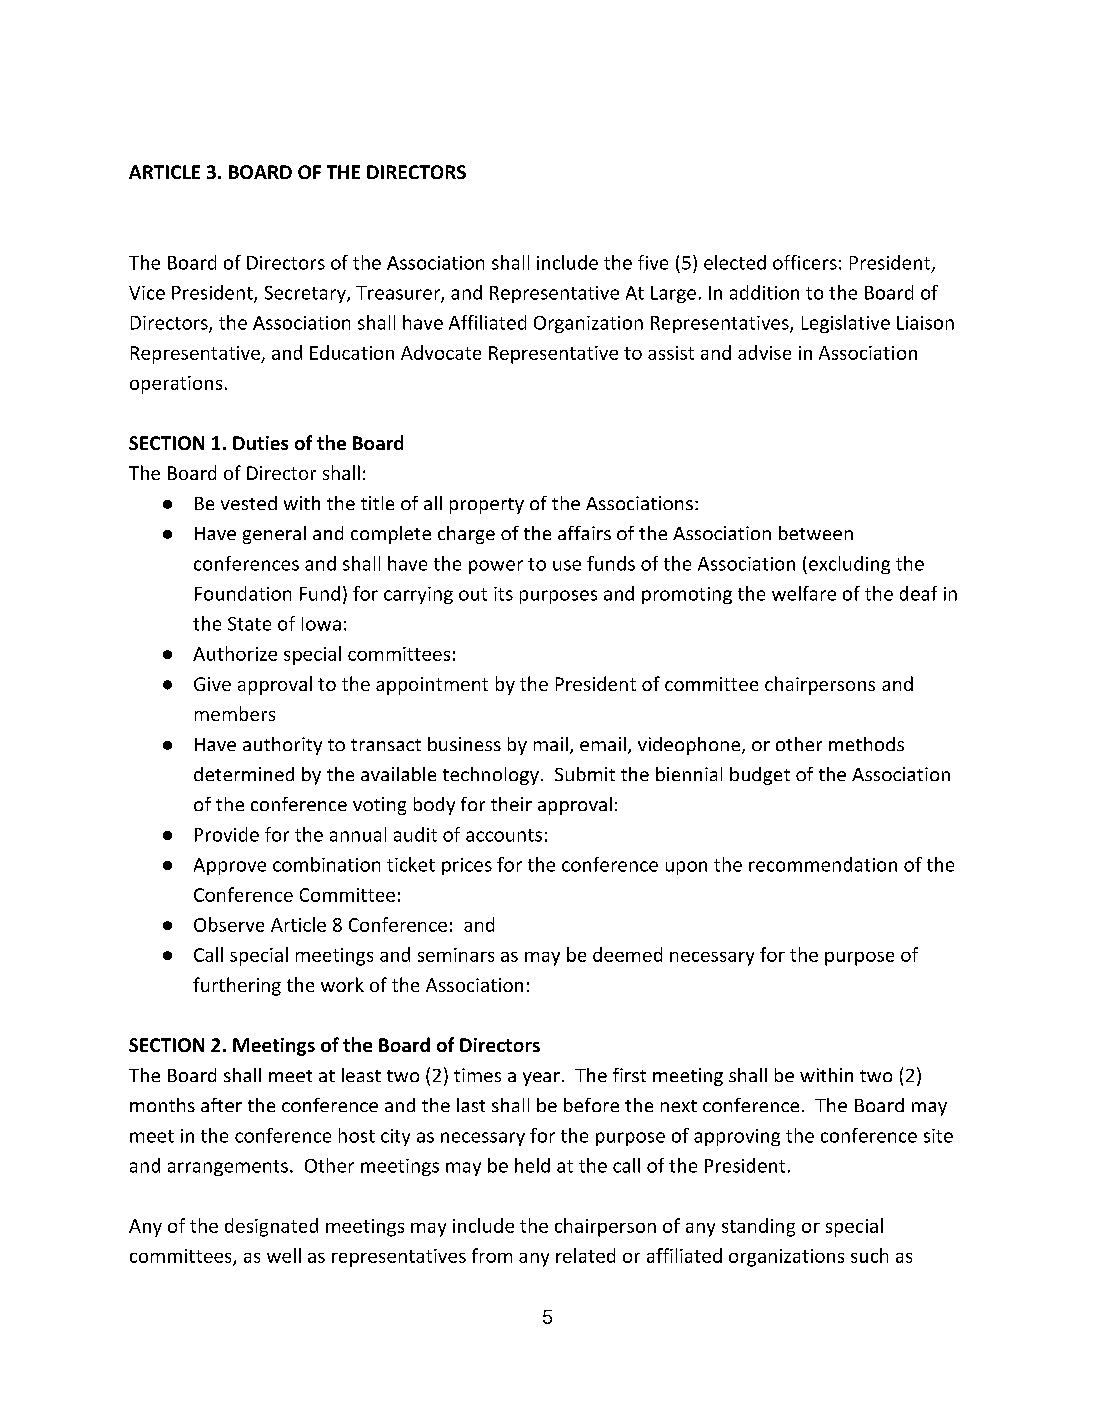 The height and width of the document is (1415, 1094). I want to click on methods, so click(866, 744).
